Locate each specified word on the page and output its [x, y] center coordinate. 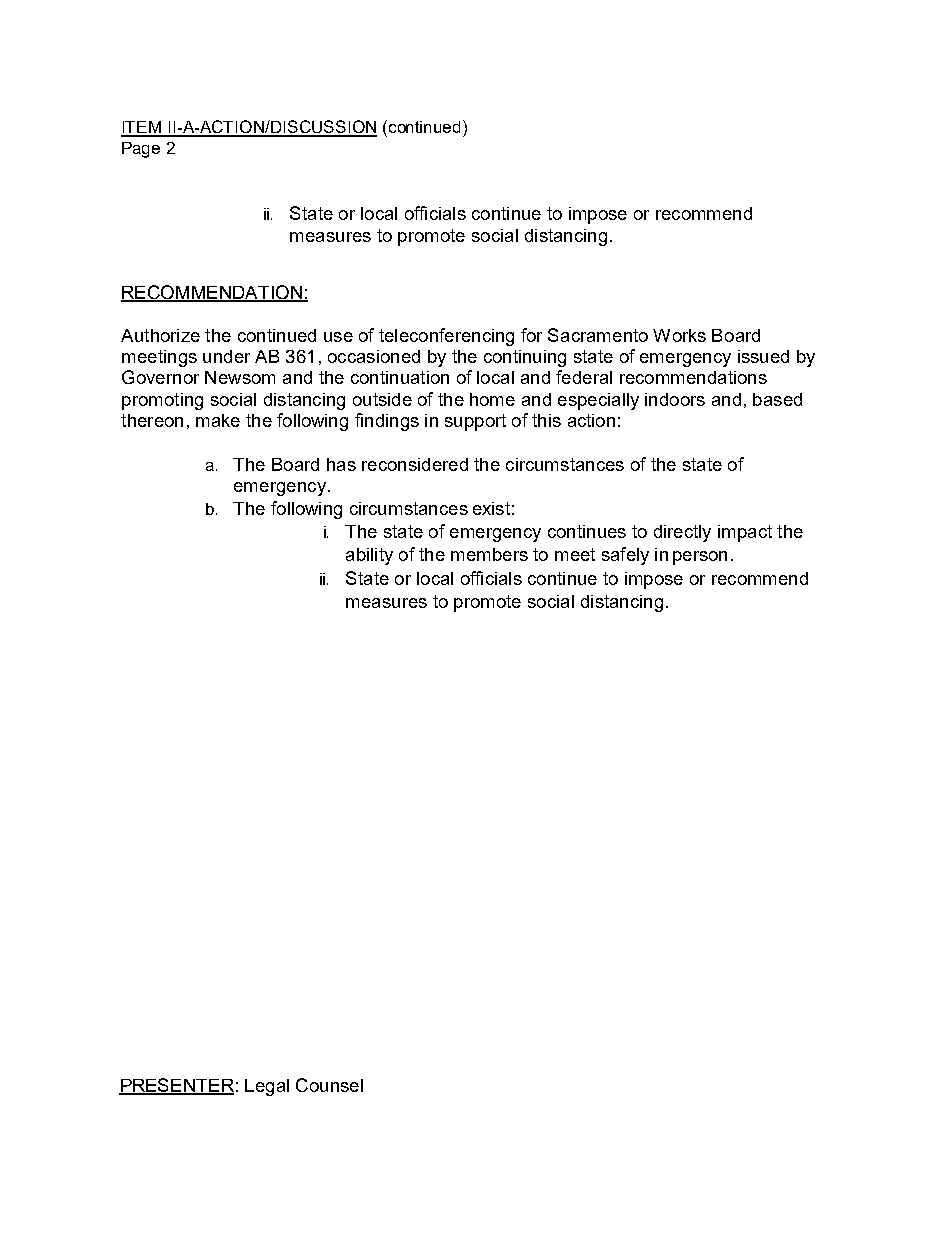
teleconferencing [446, 337]
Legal [267, 1087]
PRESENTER [176, 1086]
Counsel [329, 1085]
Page [141, 150]
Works [679, 335]
